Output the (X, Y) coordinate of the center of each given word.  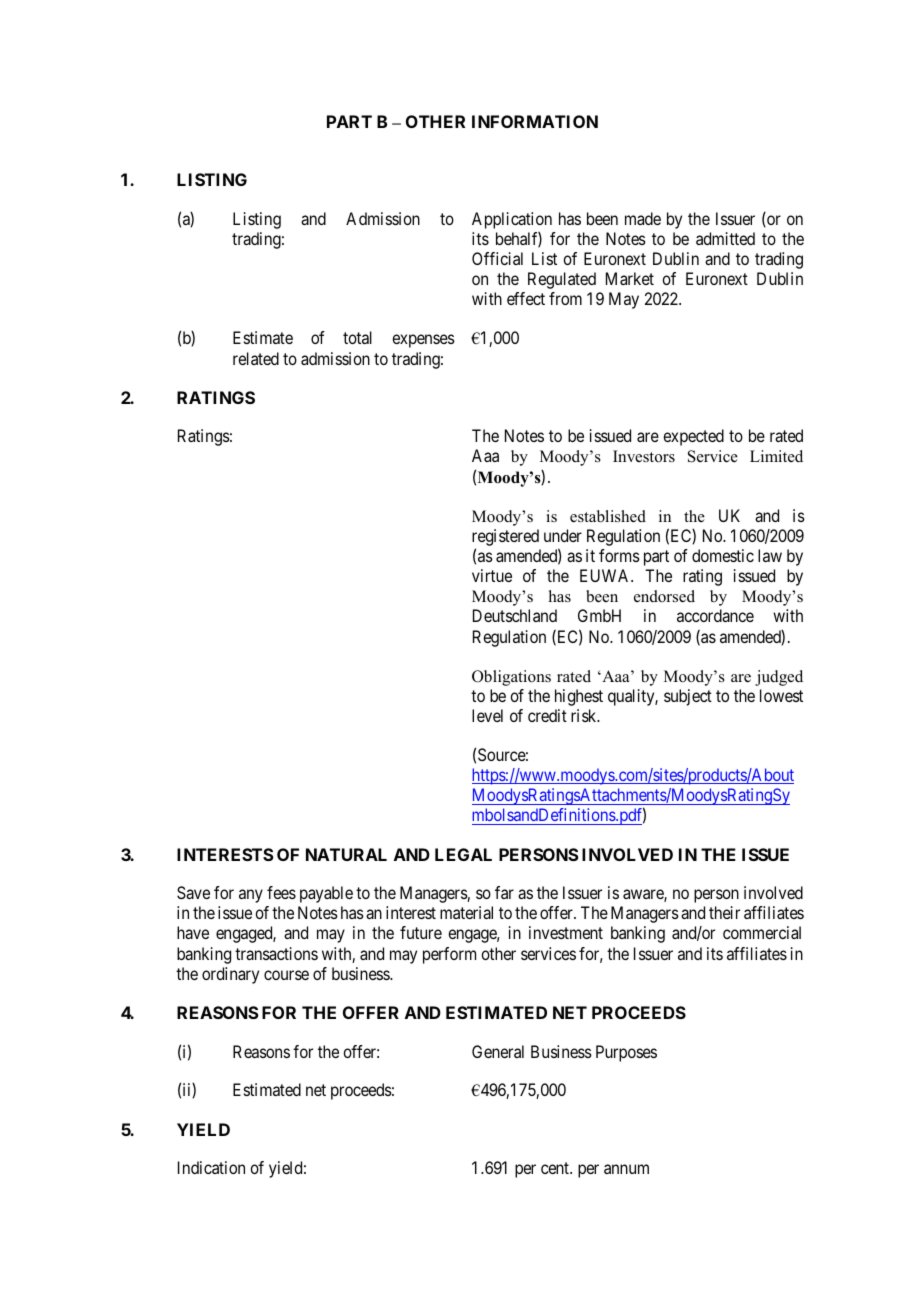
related (256, 358)
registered (505, 537)
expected (693, 437)
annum (626, 1169)
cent (556, 1168)
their (724, 912)
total (357, 337)
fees (281, 892)
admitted (725, 238)
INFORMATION (535, 121)
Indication (211, 1167)
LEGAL (463, 854)
